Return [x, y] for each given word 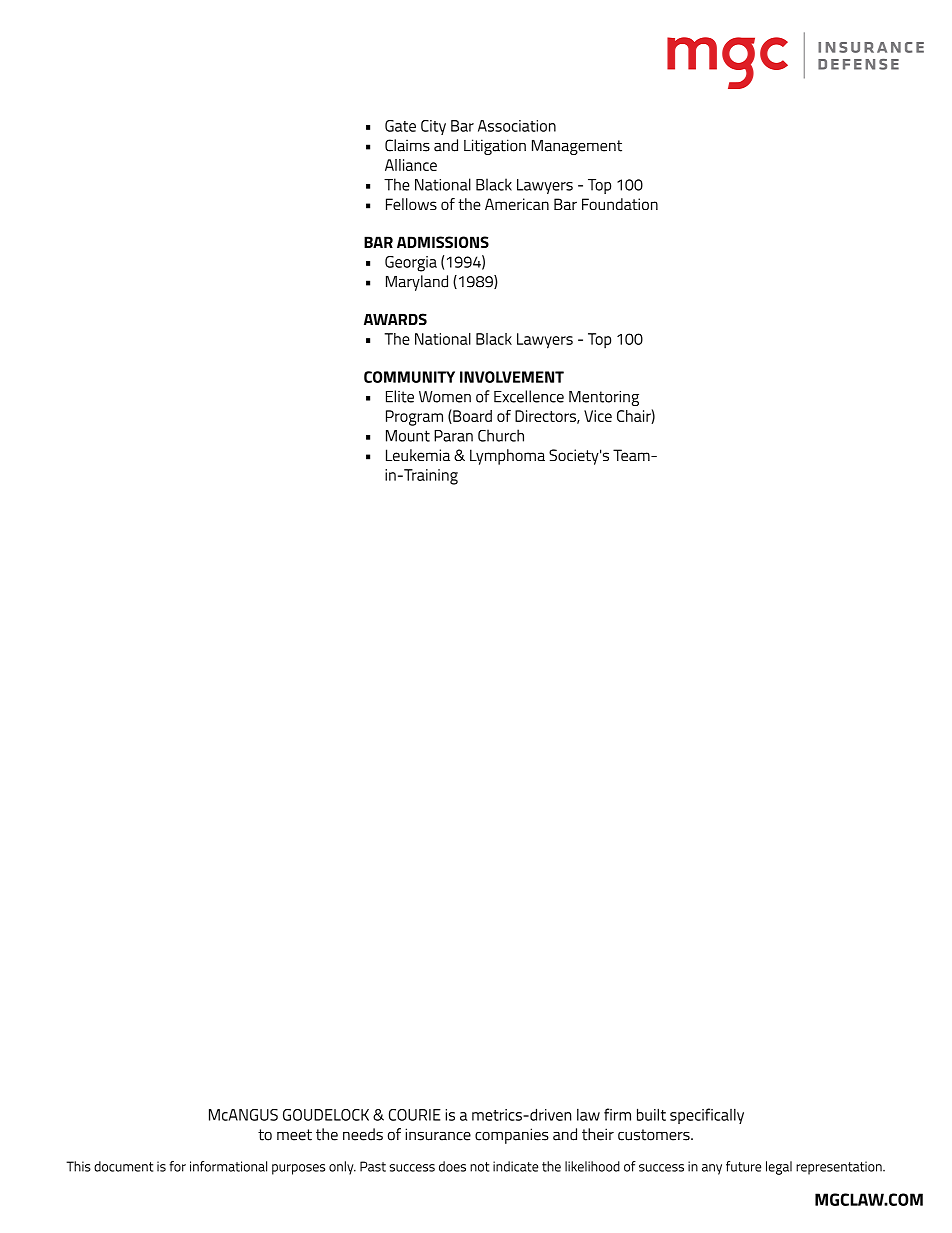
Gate [400, 126]
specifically [707, 1116]
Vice [598, 416]
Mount [408, 436]
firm [617, 1114]
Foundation [620, 204]
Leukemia [418, 455]
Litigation [495, 147]
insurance [438, 1134]
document [123, 1166]
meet [294, 1135]
